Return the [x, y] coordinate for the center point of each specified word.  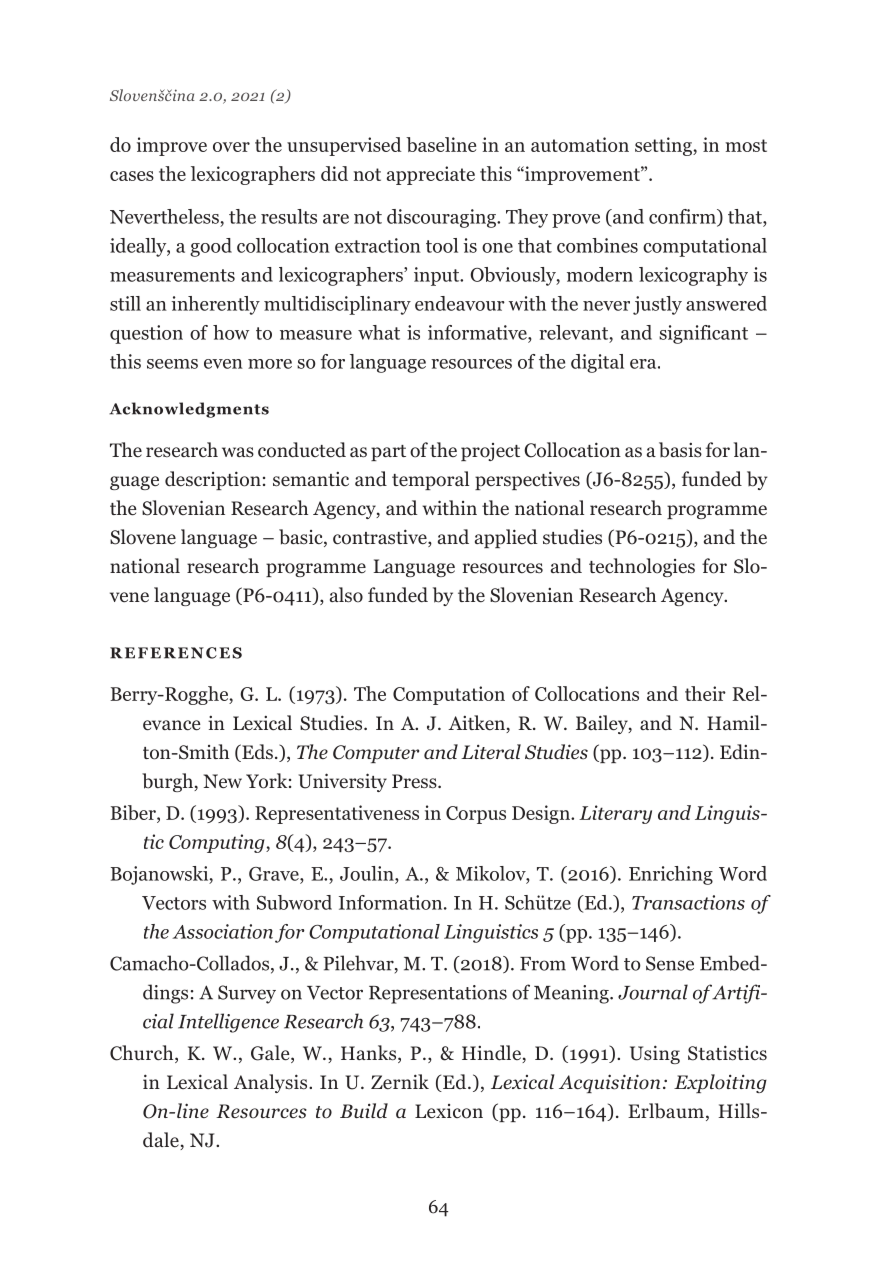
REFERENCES [176, 653]
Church [143, 1054]
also [346, 595]
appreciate [431, 175]
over [231, 147]
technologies [642, 567]
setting [664, 146]
